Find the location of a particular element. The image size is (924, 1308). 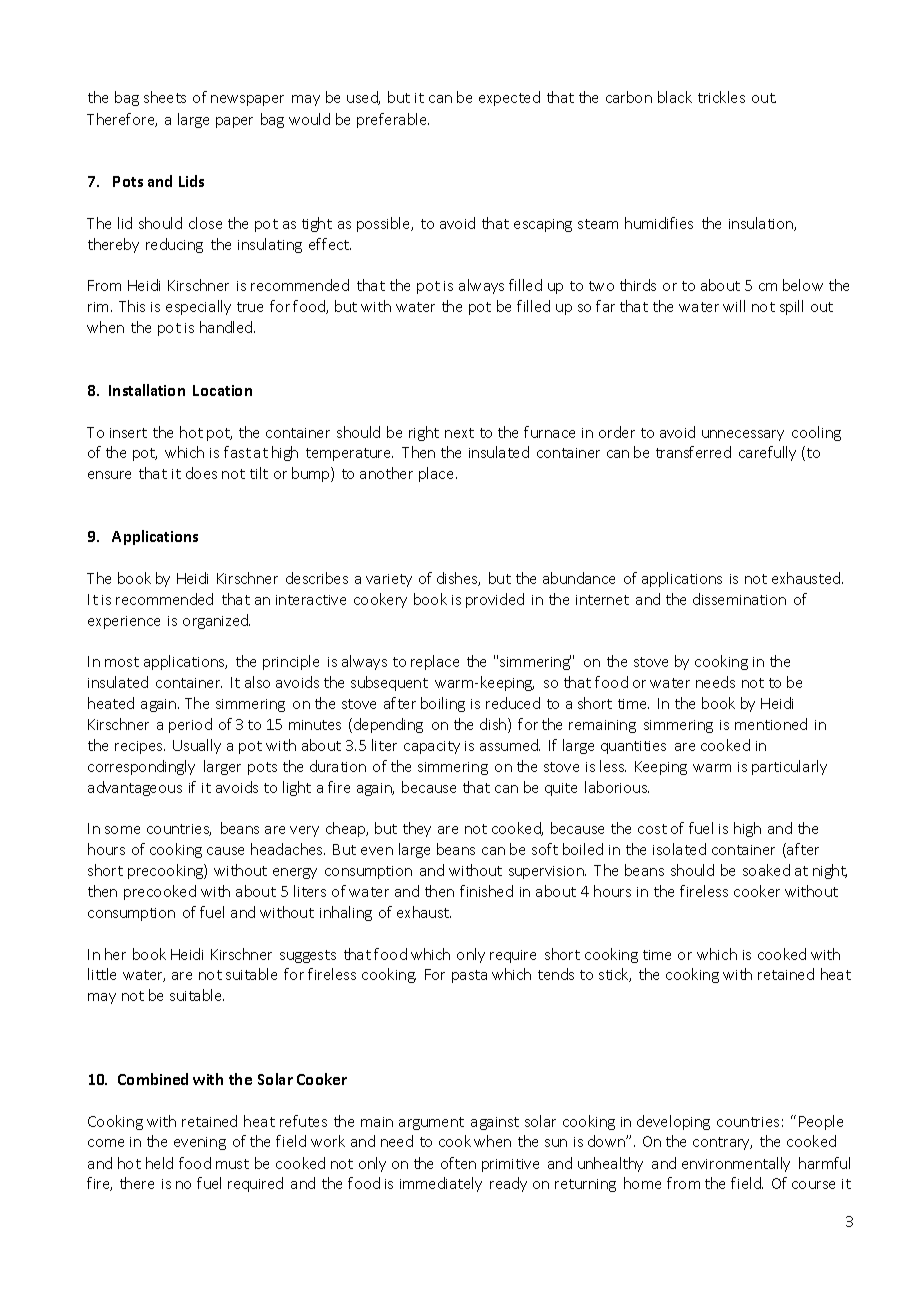

trickles is located at coordinates (721, 97).
